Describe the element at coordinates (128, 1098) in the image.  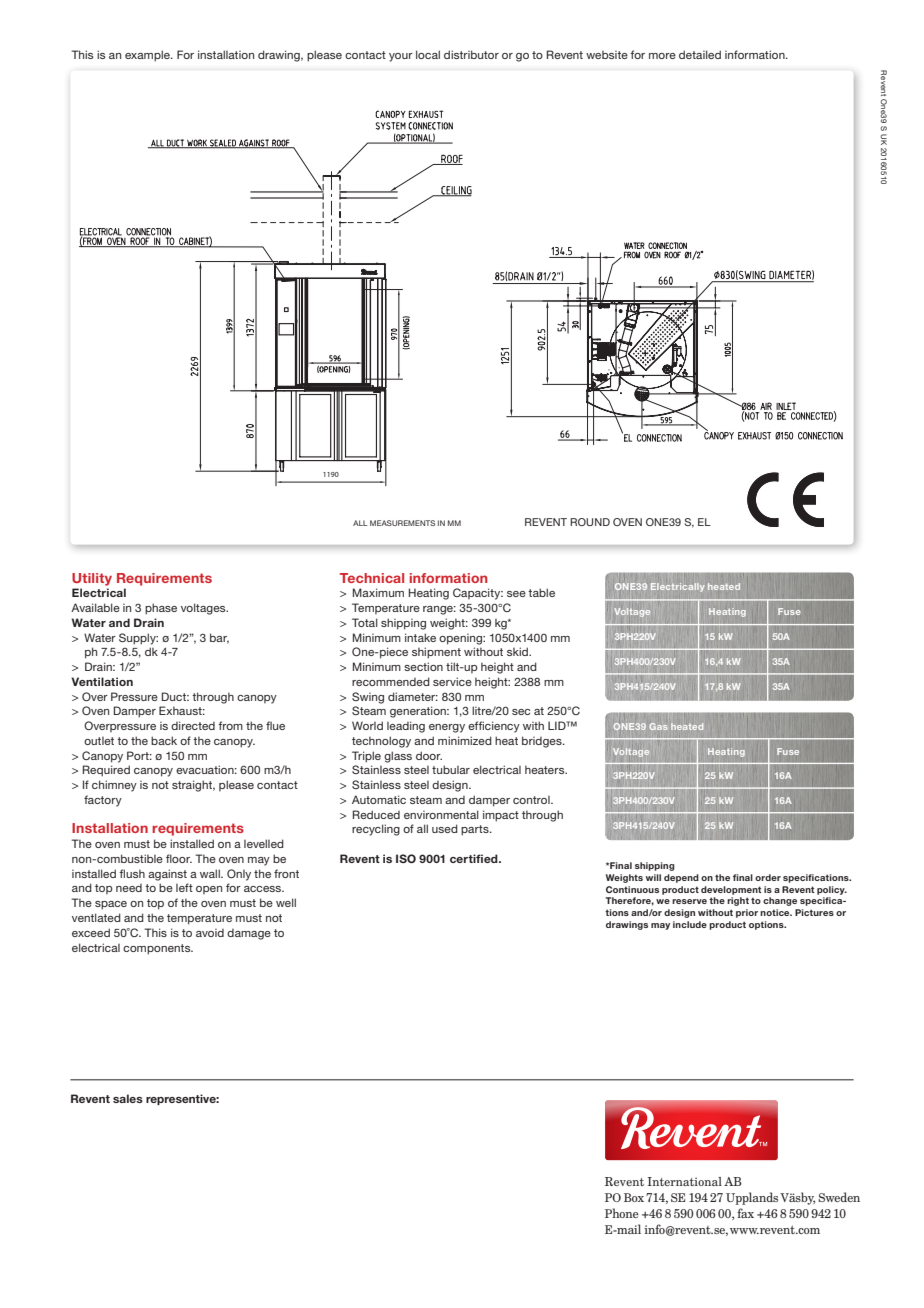
I see `sales` at that location.
